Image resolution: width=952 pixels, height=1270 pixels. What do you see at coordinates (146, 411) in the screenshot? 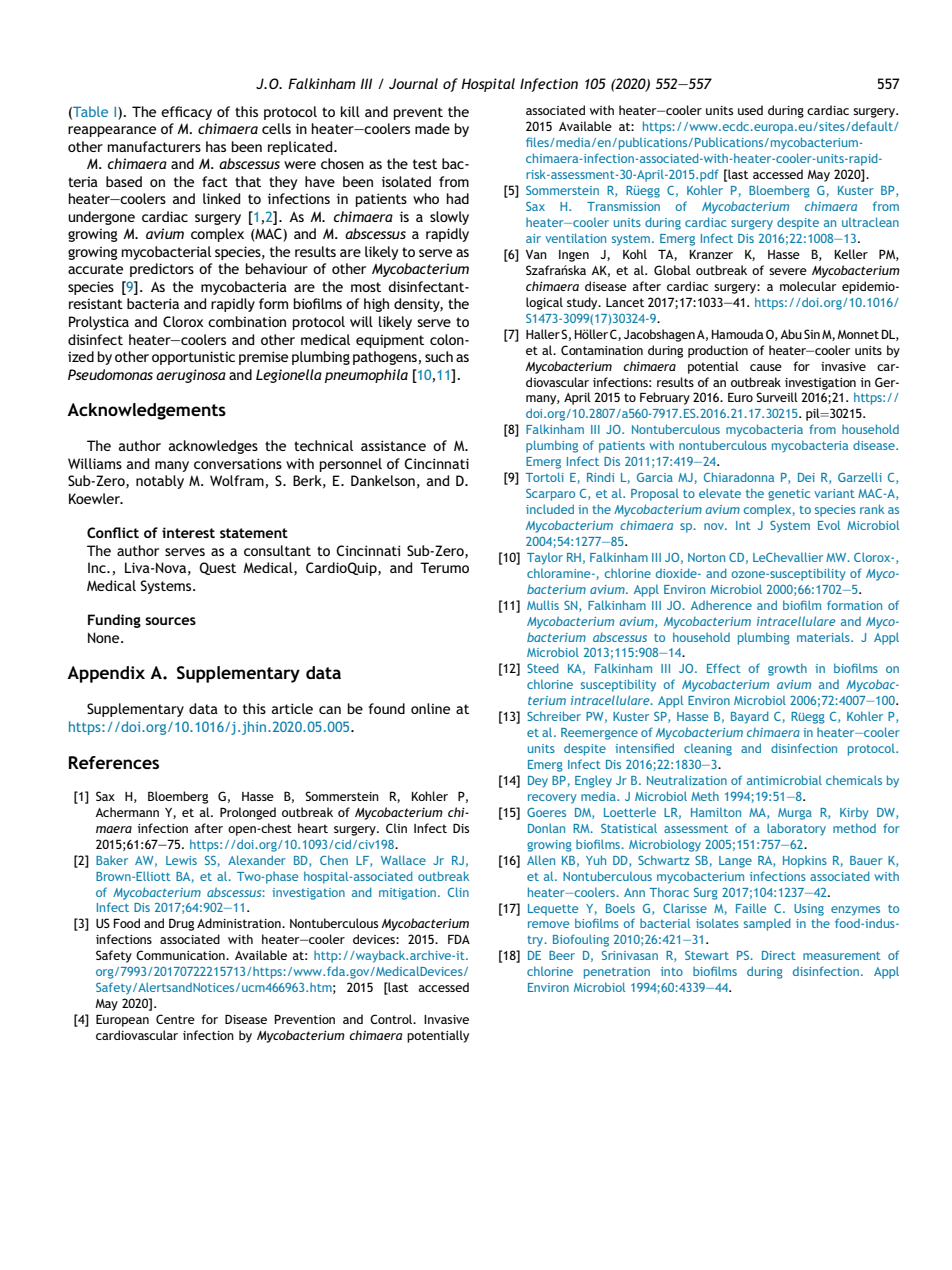
I see `Acknowledgements` at bounding box center [146, 411].
